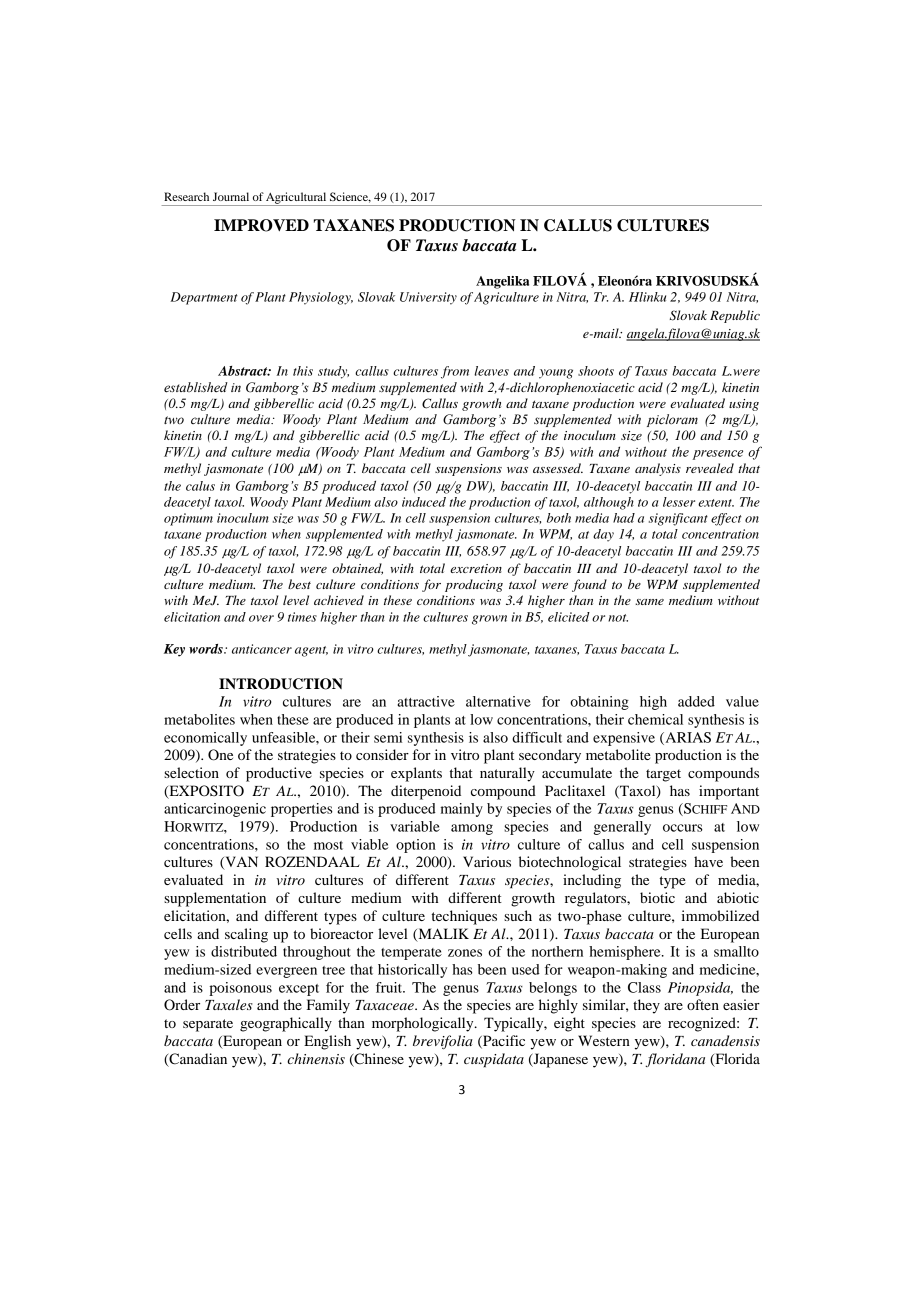 This screenshot has height=1308, width=924. I want to click on Republic, so click(735, 316).
